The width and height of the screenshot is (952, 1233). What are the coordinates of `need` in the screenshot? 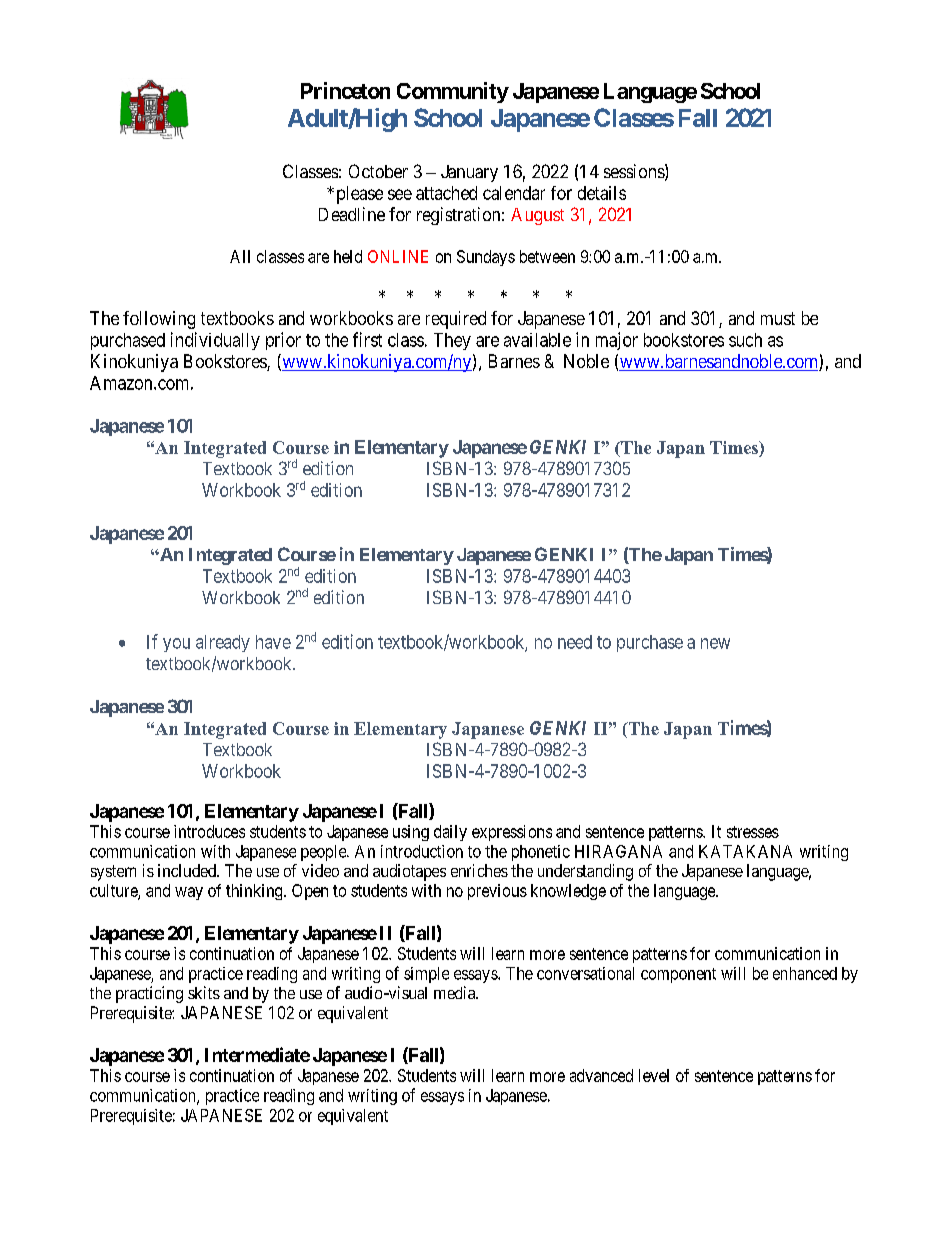 It's located at (575, 642).
